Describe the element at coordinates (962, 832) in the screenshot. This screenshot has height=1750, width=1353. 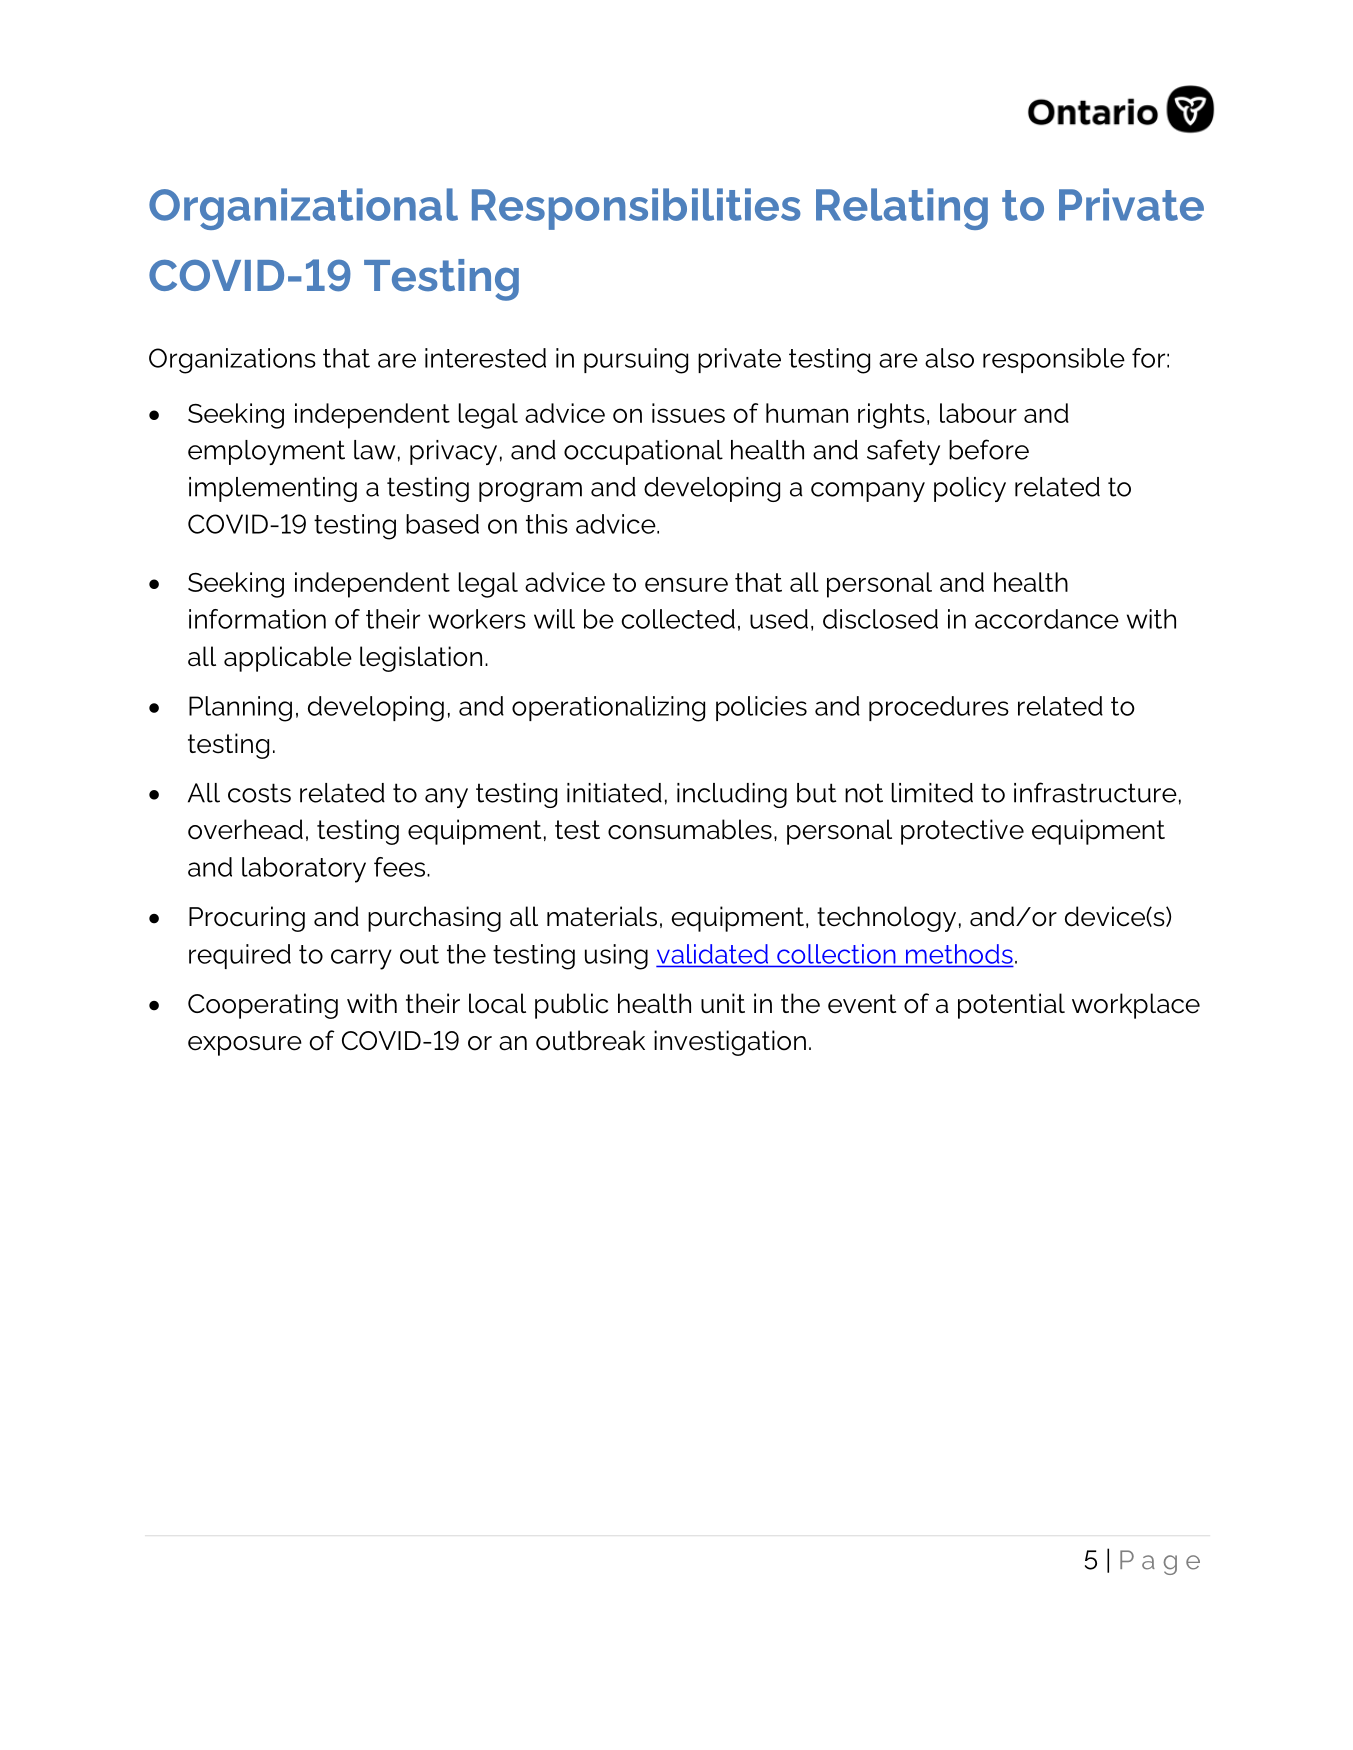
I see `protective` at that location.
